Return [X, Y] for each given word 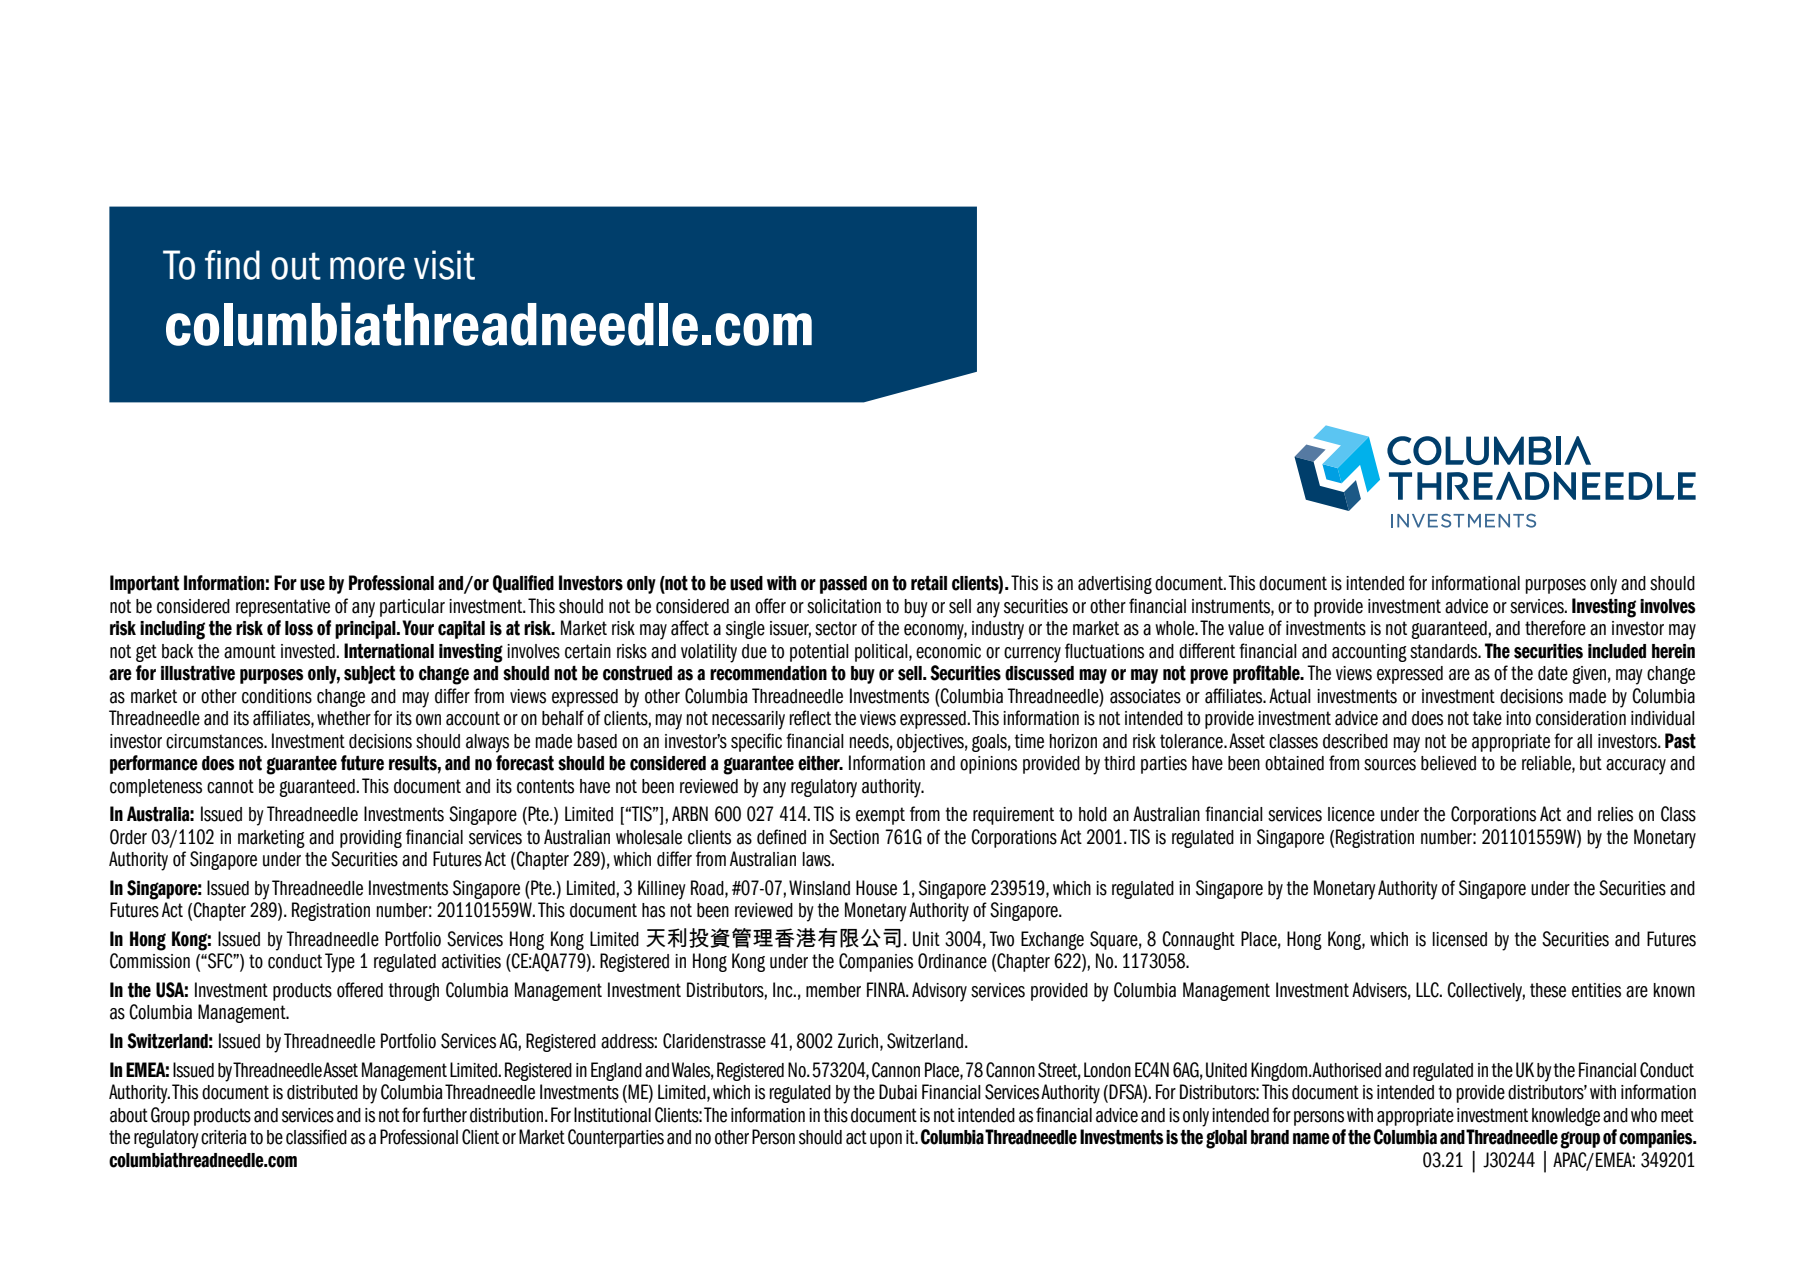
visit [444, 265]
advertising [1115, 585]
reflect [810, 718]
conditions [277, 696]
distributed [322, 1092]
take [1487, 718]
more [367, 268]
